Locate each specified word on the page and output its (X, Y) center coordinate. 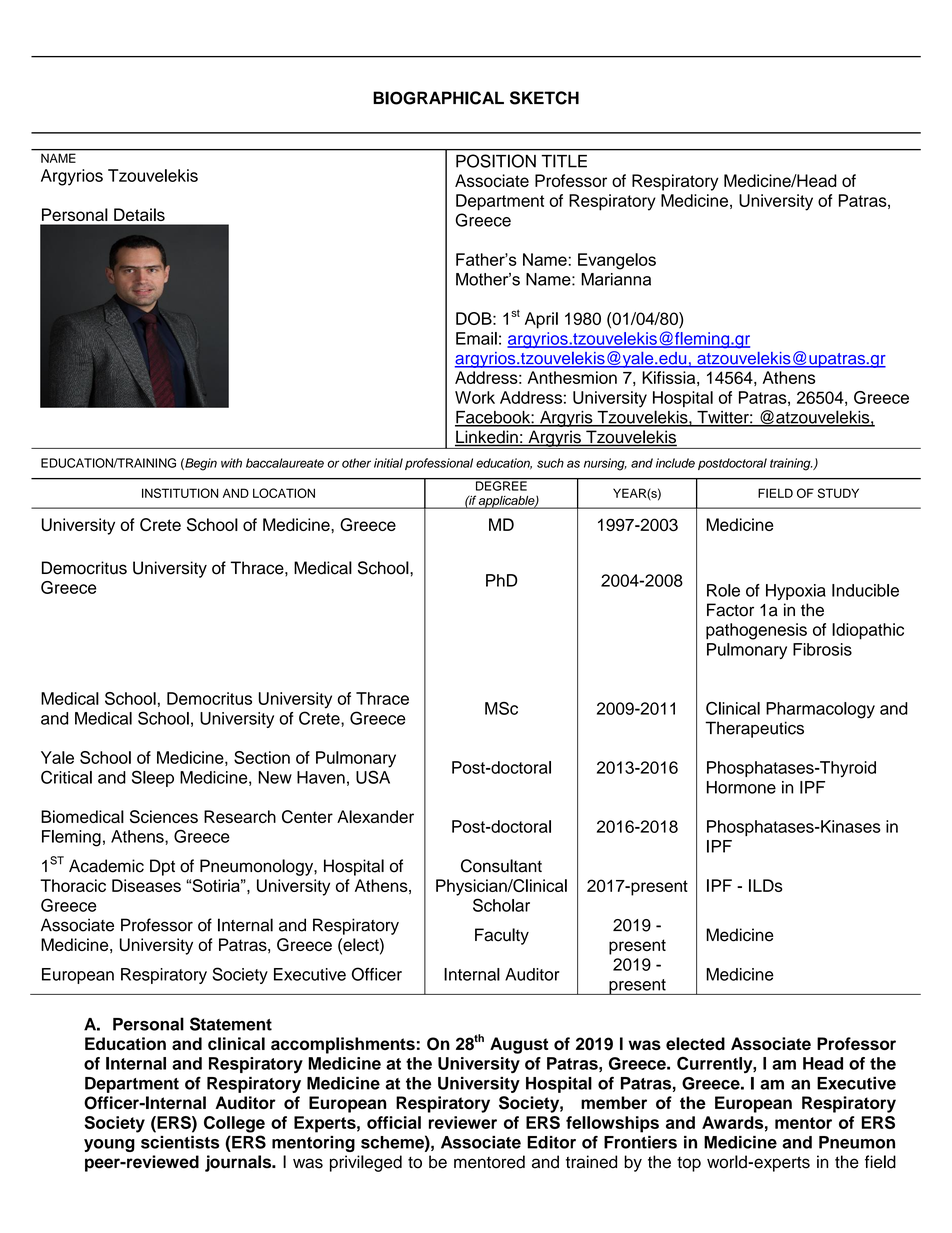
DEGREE (501, 485)
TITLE (564, 161)
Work (475, 397)
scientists (180, 1142)
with (231, 463)
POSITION (496, 161)
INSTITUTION (180, 493)
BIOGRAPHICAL (438, 98)
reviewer (463, 1122)
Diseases (146, 885)
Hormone (741, 787)
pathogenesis (756, 631)
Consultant (501, 866)
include (675, 463)
